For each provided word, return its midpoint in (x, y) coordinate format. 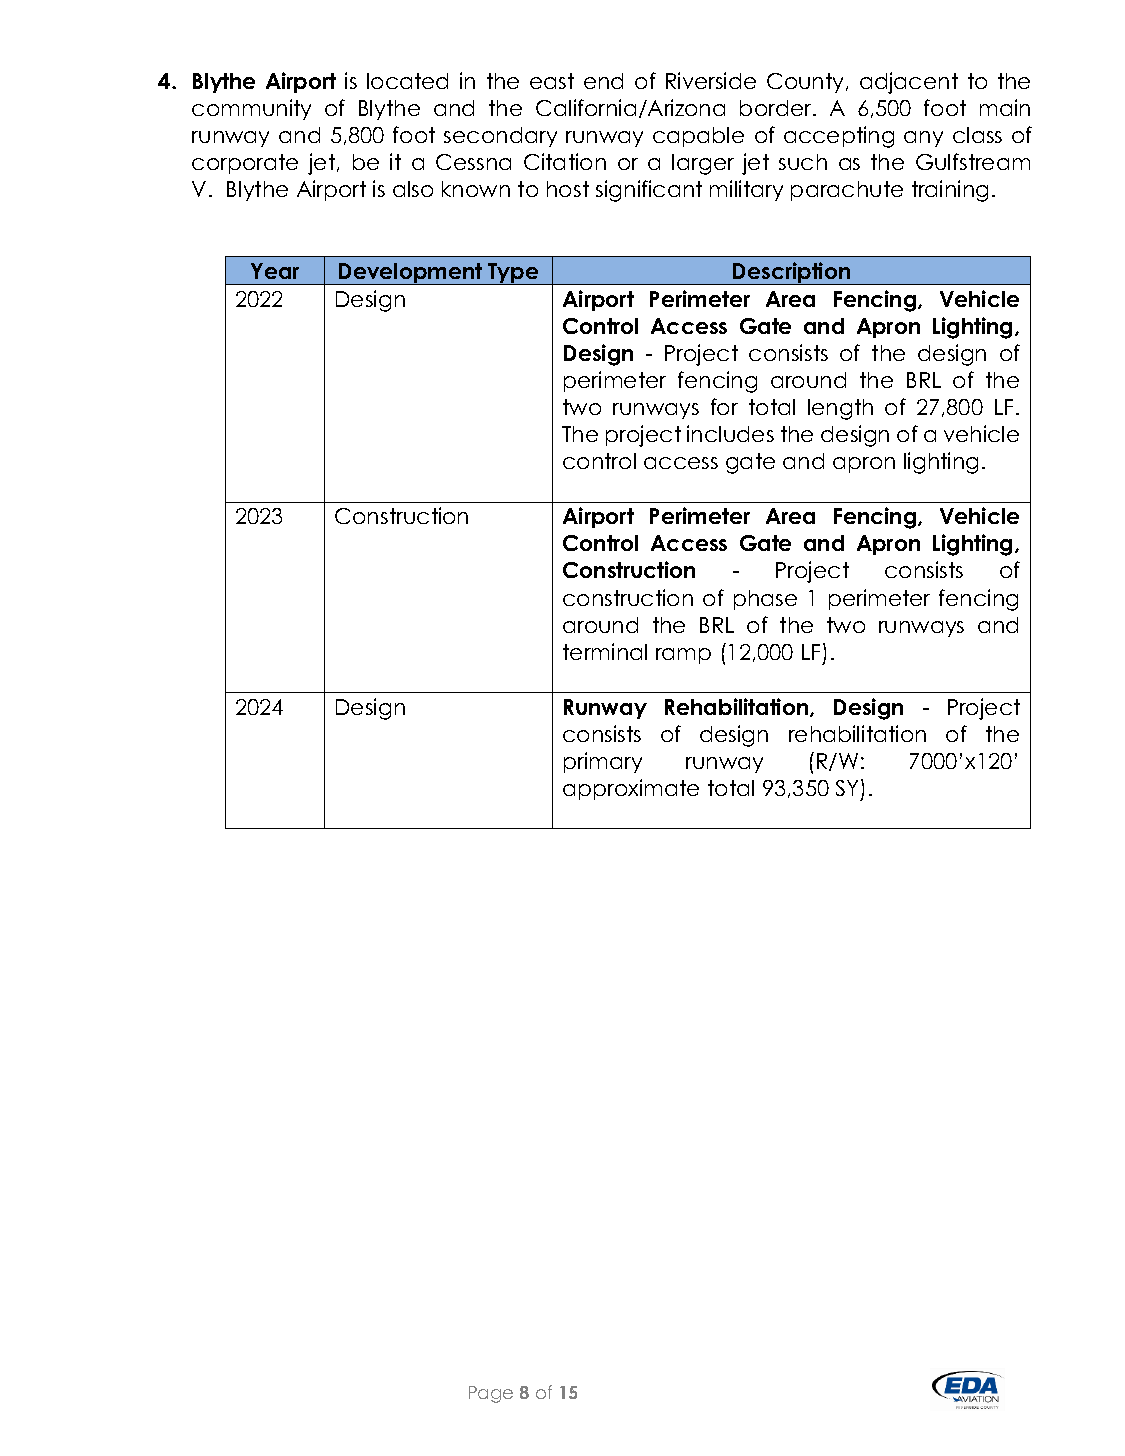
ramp (683, 656)
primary (603, 762)
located (407, 81)
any (923, 139)
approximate (631, 789)
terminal (605, 651)
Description (792, 273)
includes (730, 433)
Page (491, 1394)
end (603, 81)
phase (765, 600)
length (840, 409)
